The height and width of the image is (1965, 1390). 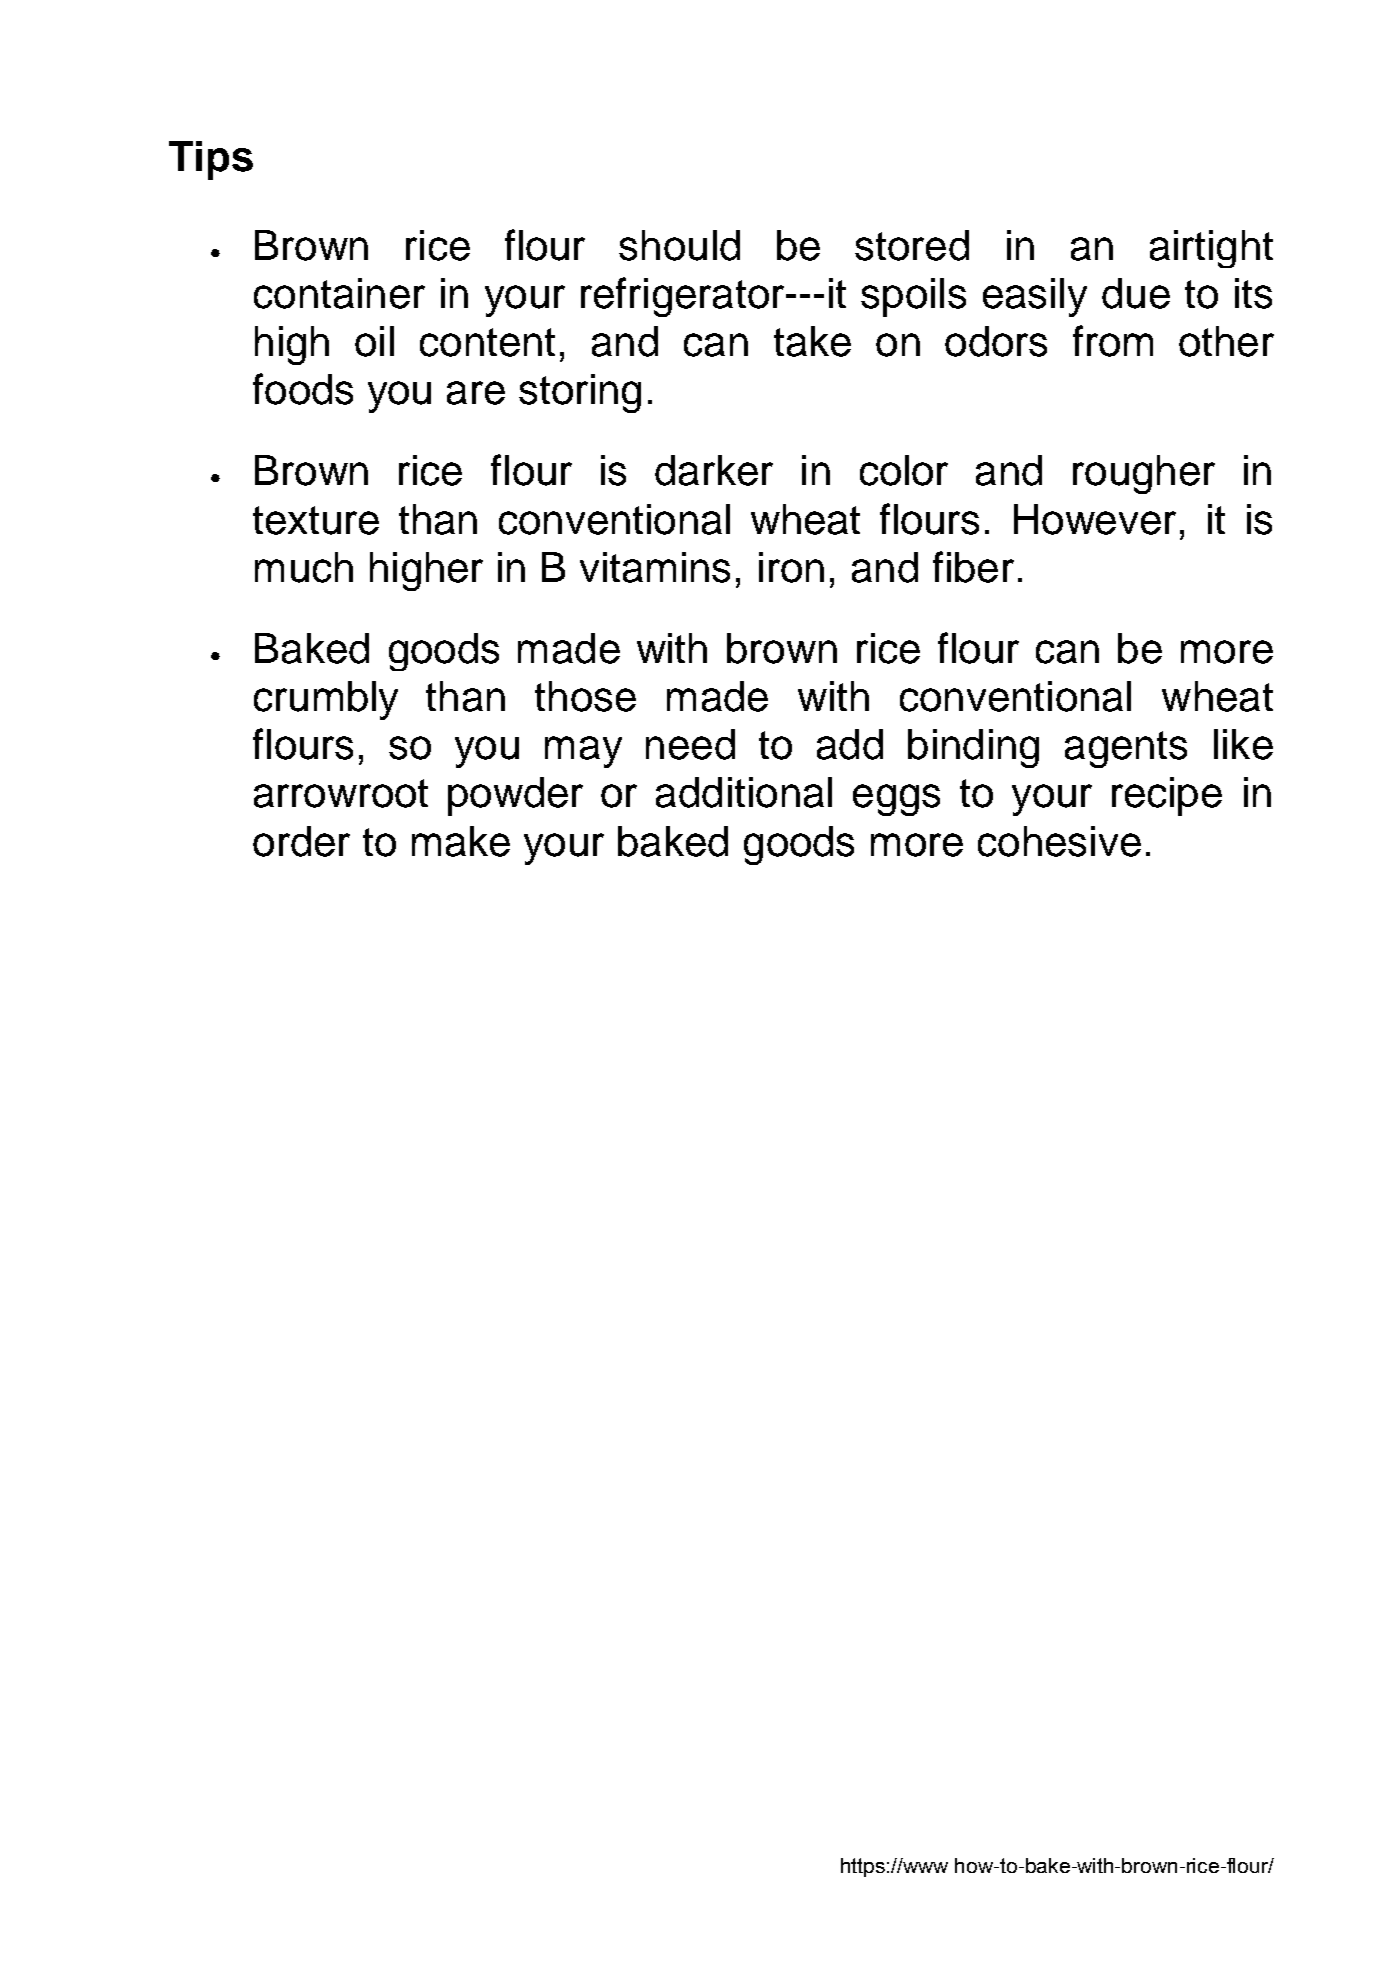 I want to click on additional, so click(x=744, y=792).
